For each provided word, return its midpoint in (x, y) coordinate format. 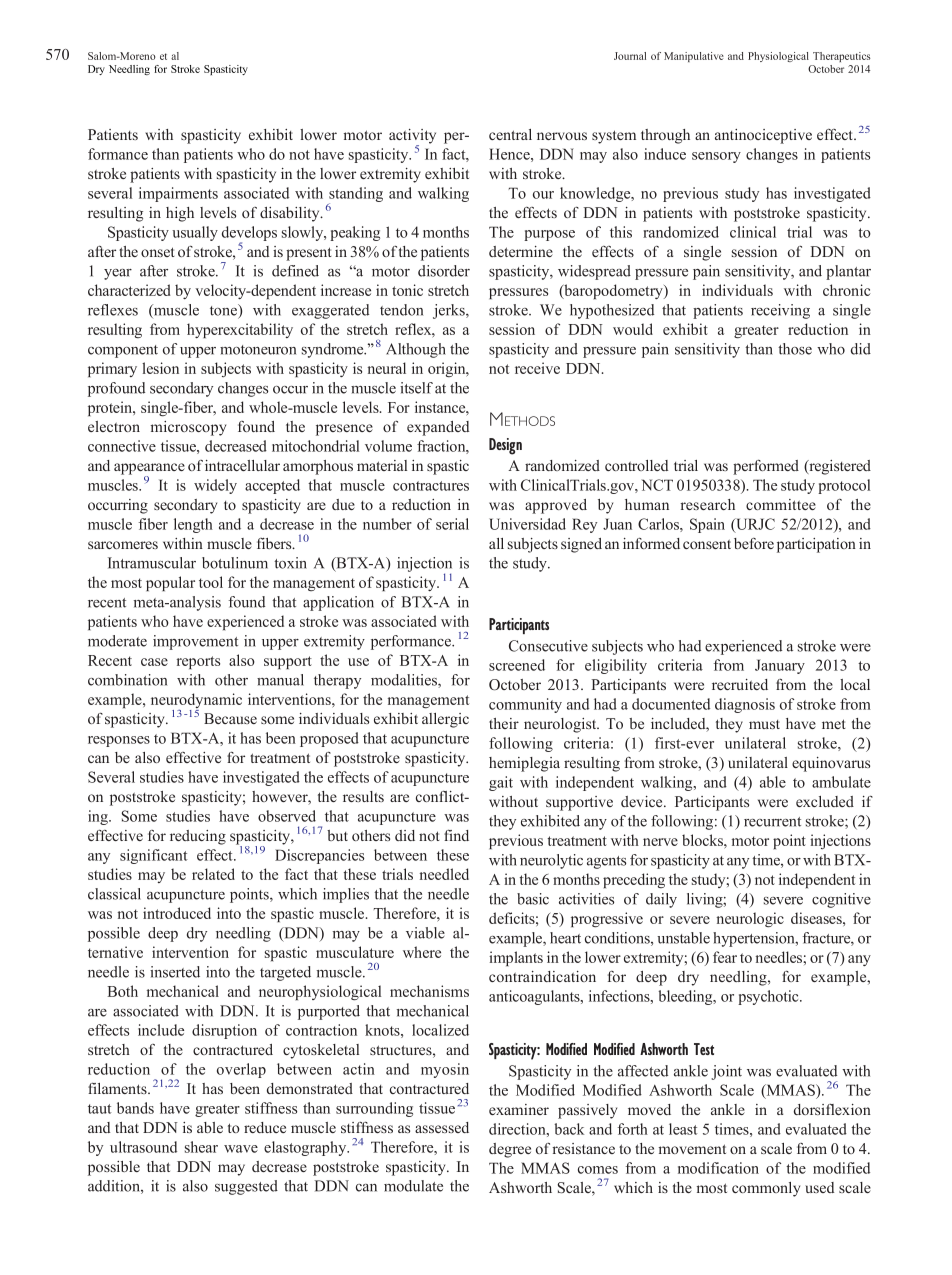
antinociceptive (763, 136)
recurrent (772, 822)
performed (766, 467)
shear (201, 1147)
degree (510, 1150)
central (510, 134)
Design (505, 446)
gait (501, 783)
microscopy (188, 428)
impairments (178, 194)
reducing (198, 837)
